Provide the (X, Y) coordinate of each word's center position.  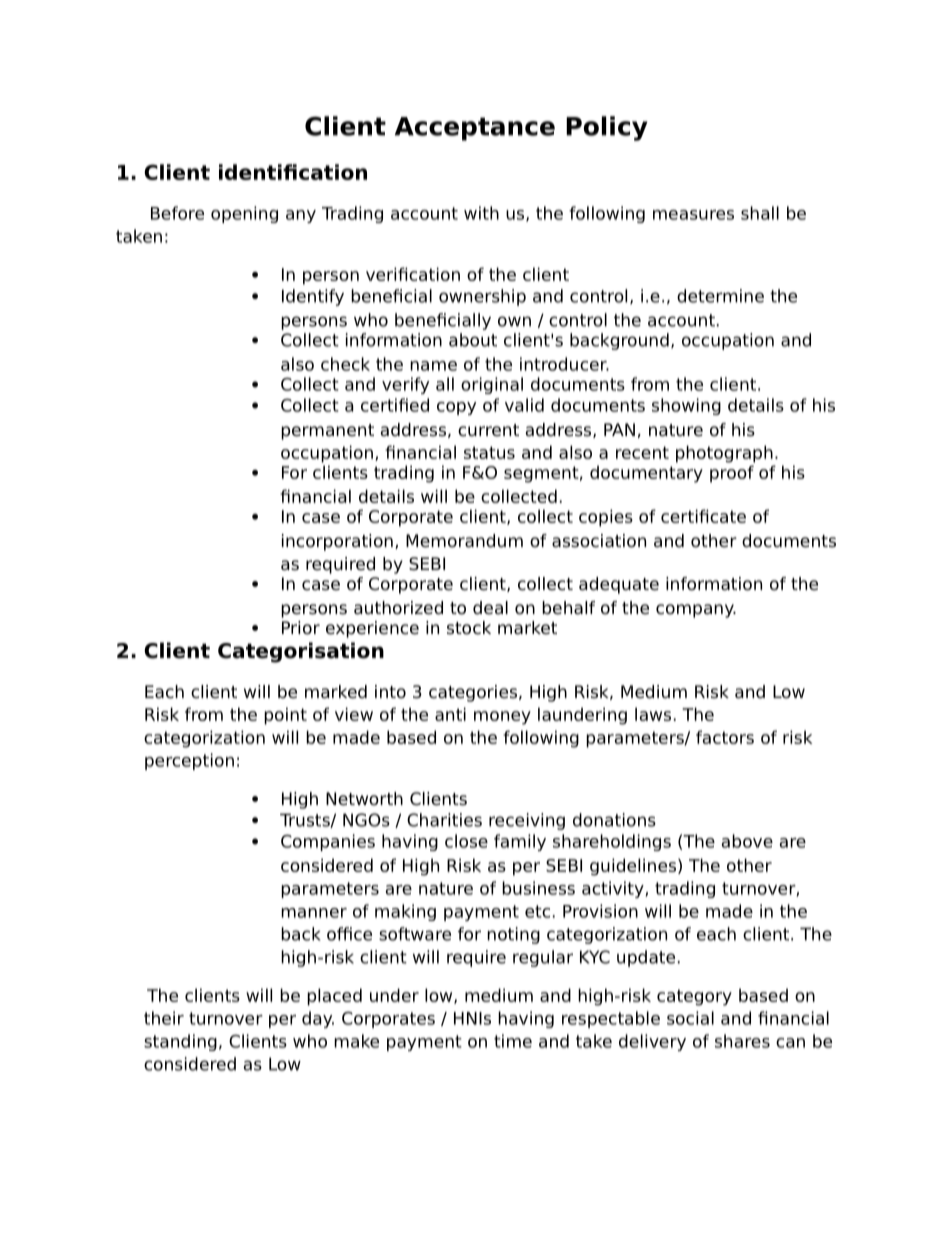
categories (473, 693)
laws (653, 714)
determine (720, 296)
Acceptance (475, 129)
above (747, 841)
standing (180, 1042)
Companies (328, 842)
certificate (703, 516)
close (466, 841)
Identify (313, 297)
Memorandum (464, 541)
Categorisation (301, 652)
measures (693, 215)
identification (293, 172)
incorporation (337, 542)
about (473, 340)
